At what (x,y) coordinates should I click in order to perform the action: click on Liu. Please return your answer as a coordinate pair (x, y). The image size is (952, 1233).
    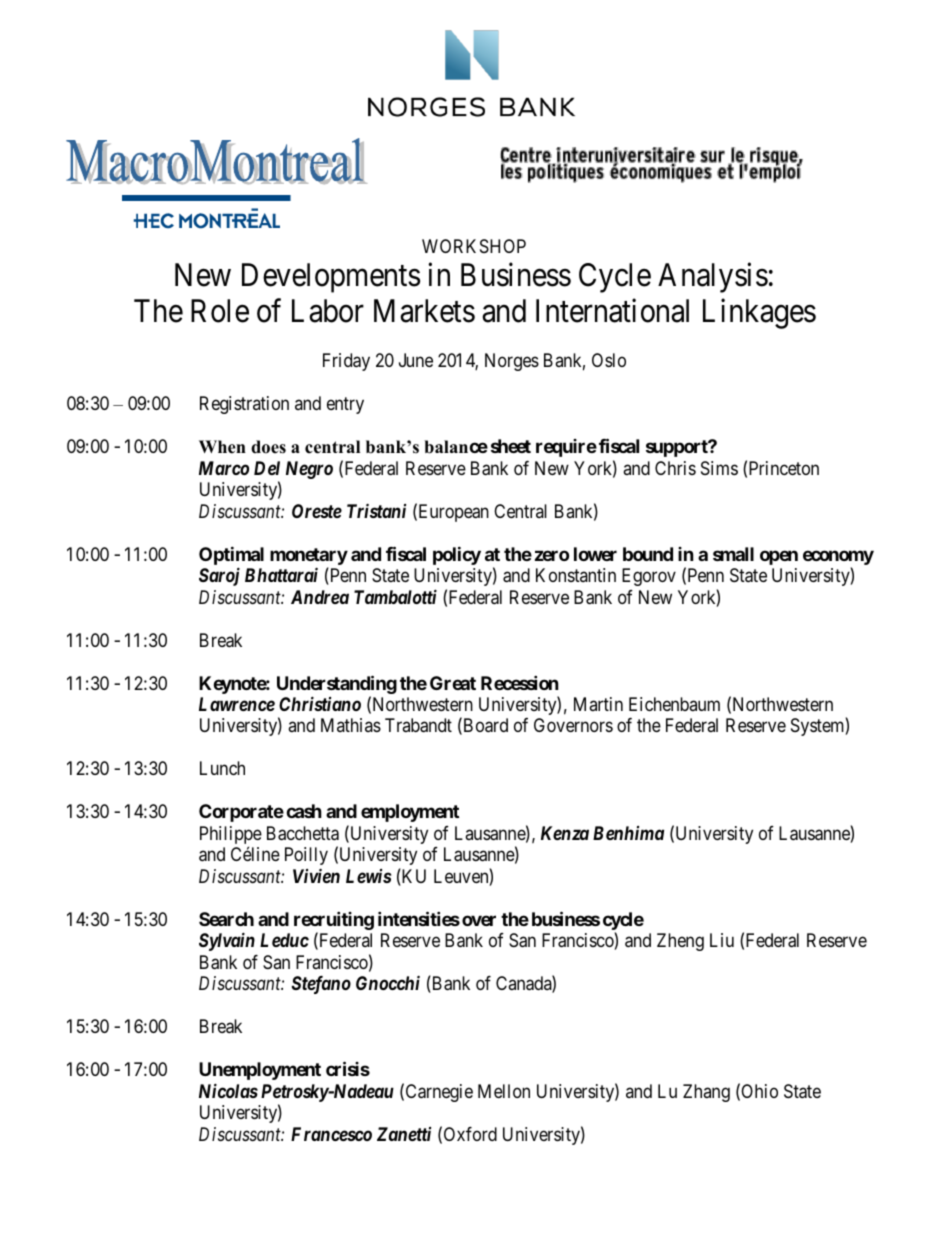
    Looking at the image, I should click on (722, 940).
